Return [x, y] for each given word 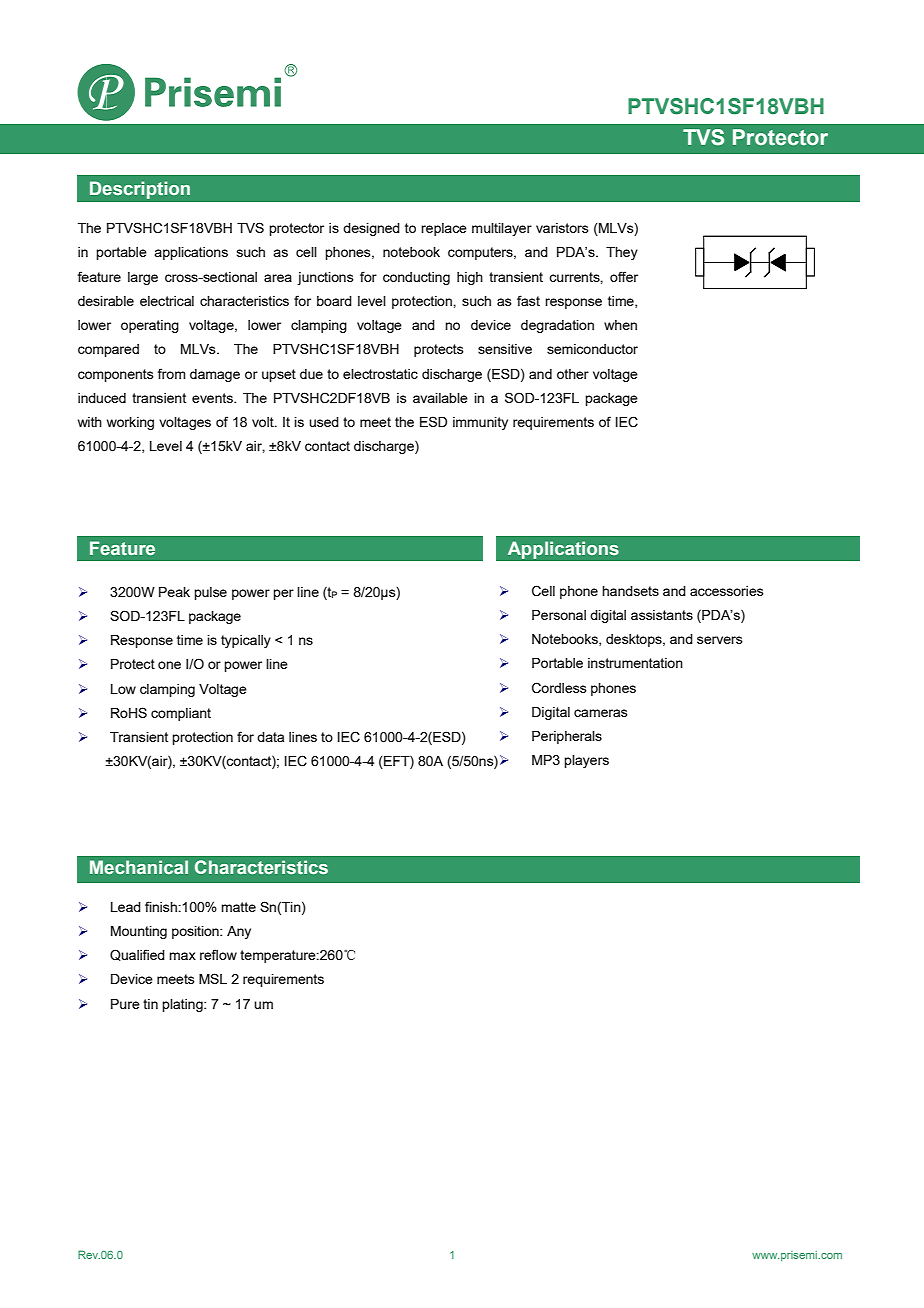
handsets [630, 591]
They [622, 253]
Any [239, 932]
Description [140, 190]
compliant [181, 714]
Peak [174, 592]
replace [444, 229]
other [573, 374]
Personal [559, 615]
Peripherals [567, 737]
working [130, 423]
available [440, 398]
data [270, 737]
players [586, 761]
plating [183, 1005]
